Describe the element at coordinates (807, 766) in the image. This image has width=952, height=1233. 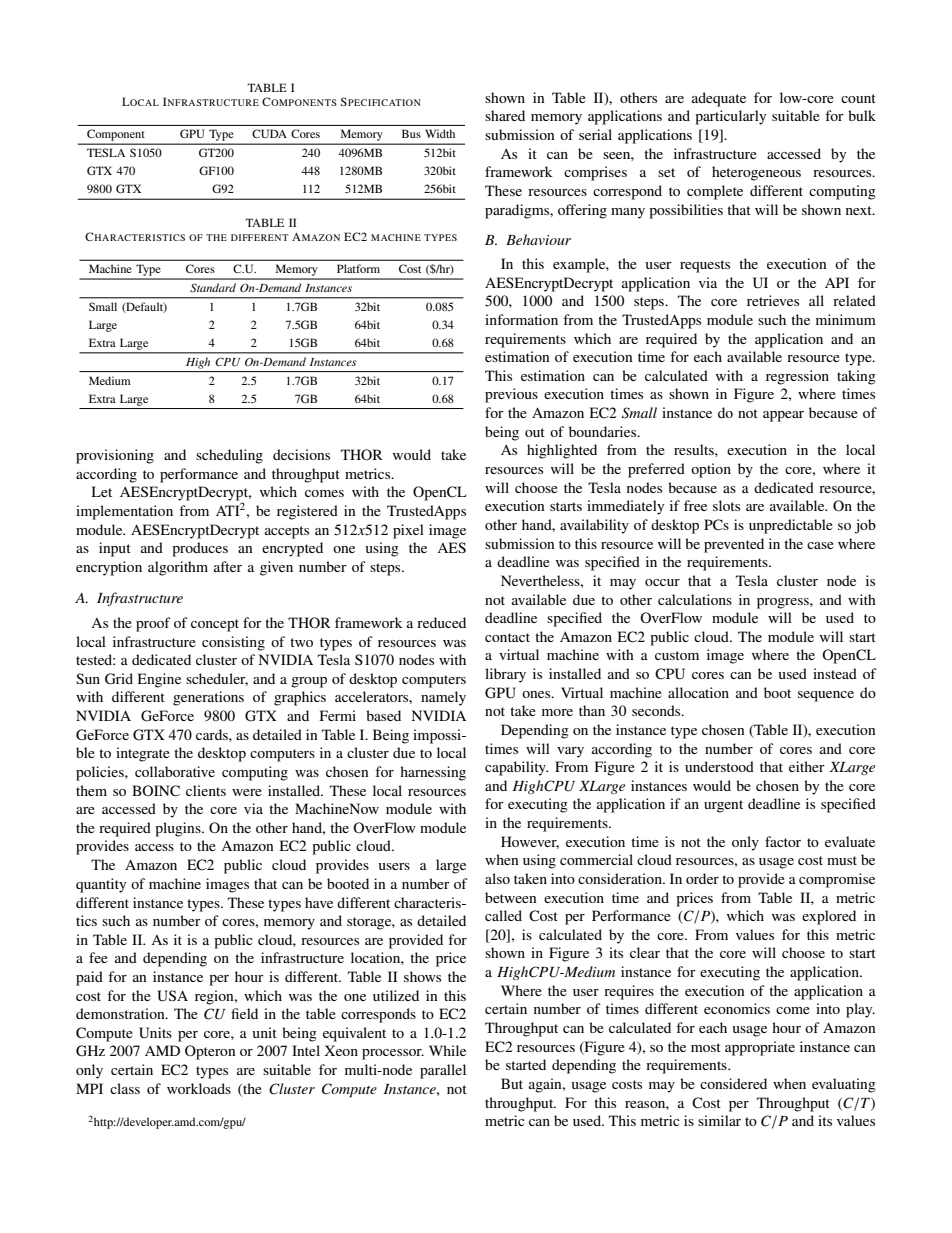
I see `either` at that location.
